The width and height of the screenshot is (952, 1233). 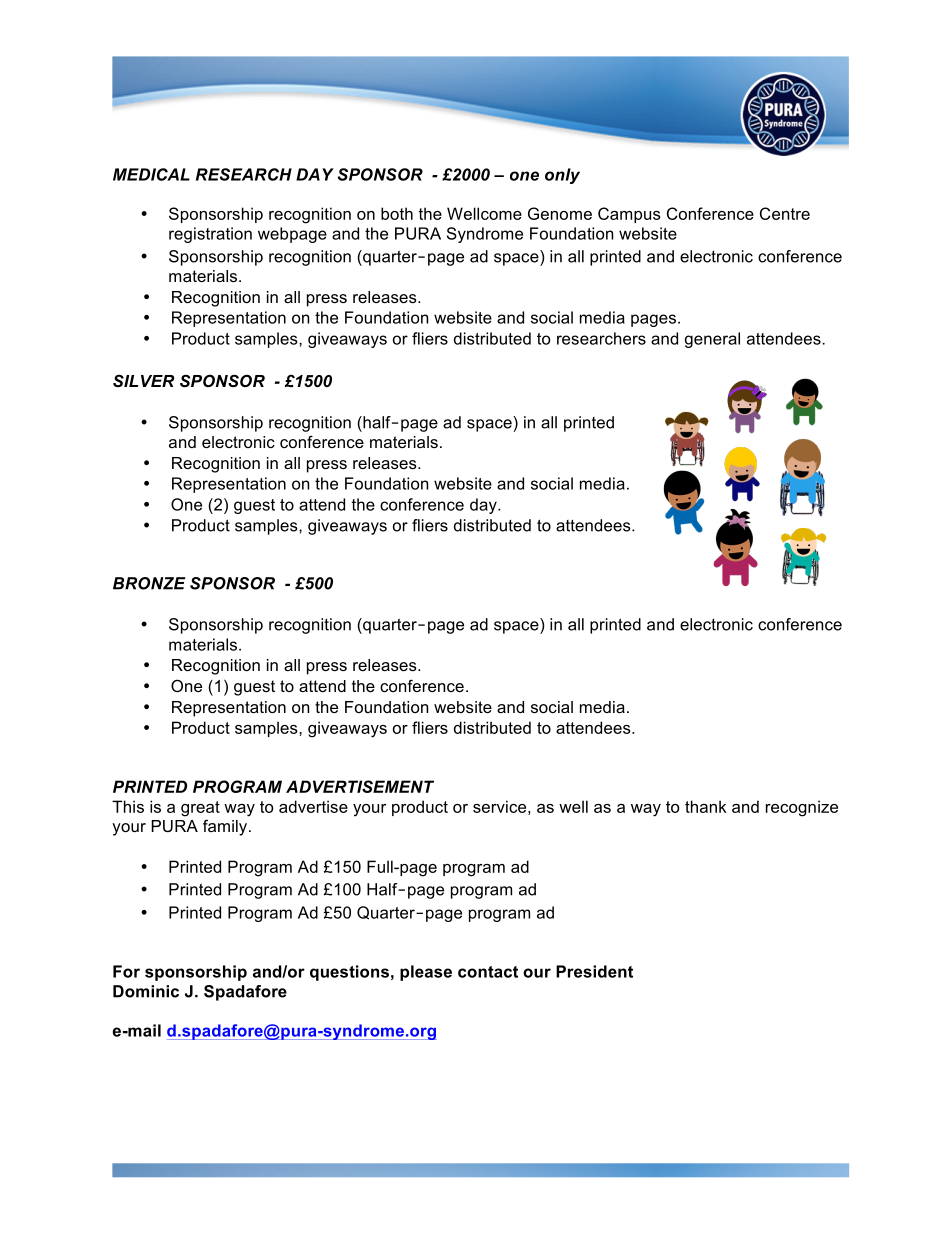 What do you see at coordinates (146, 991) in the screenshot?
I see `Dominic` at bounding box center [146, 991].
